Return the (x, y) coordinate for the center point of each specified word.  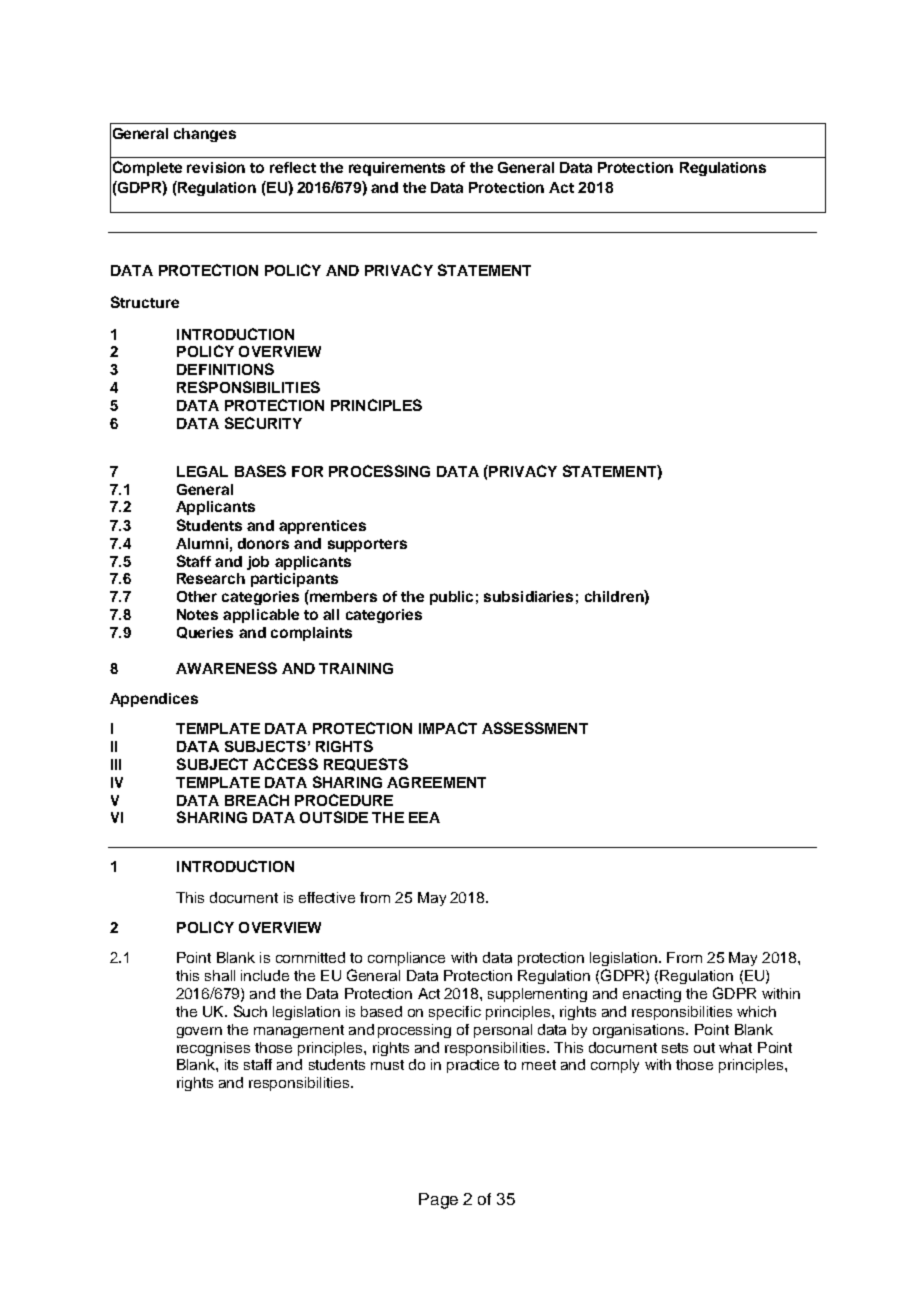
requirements (397, 169)
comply (615, 1066)
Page (438, 1201)
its (231, 1064)
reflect (293, 167)
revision (216, 167)
